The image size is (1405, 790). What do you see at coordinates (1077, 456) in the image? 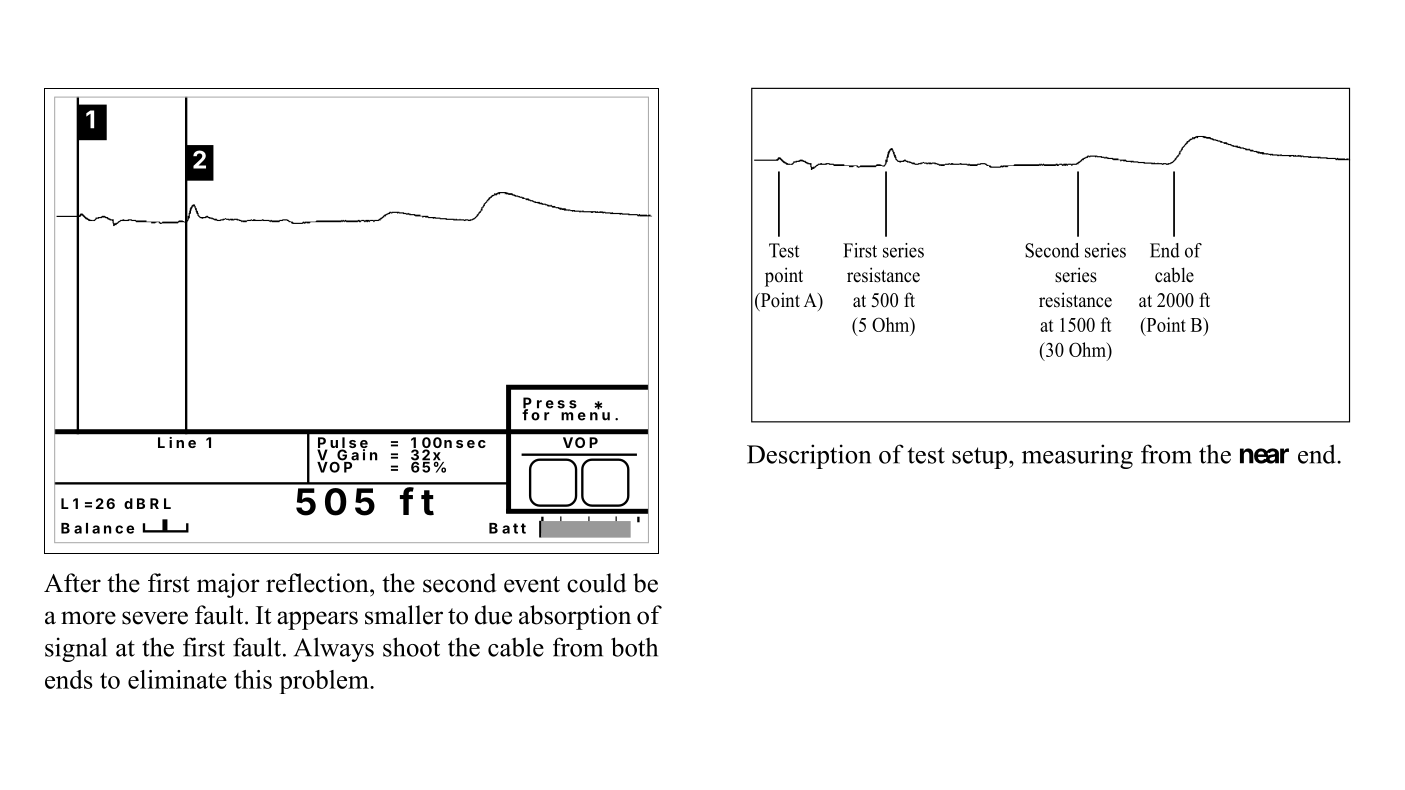
I see `measuring` at bounding box center [1077, 456].
